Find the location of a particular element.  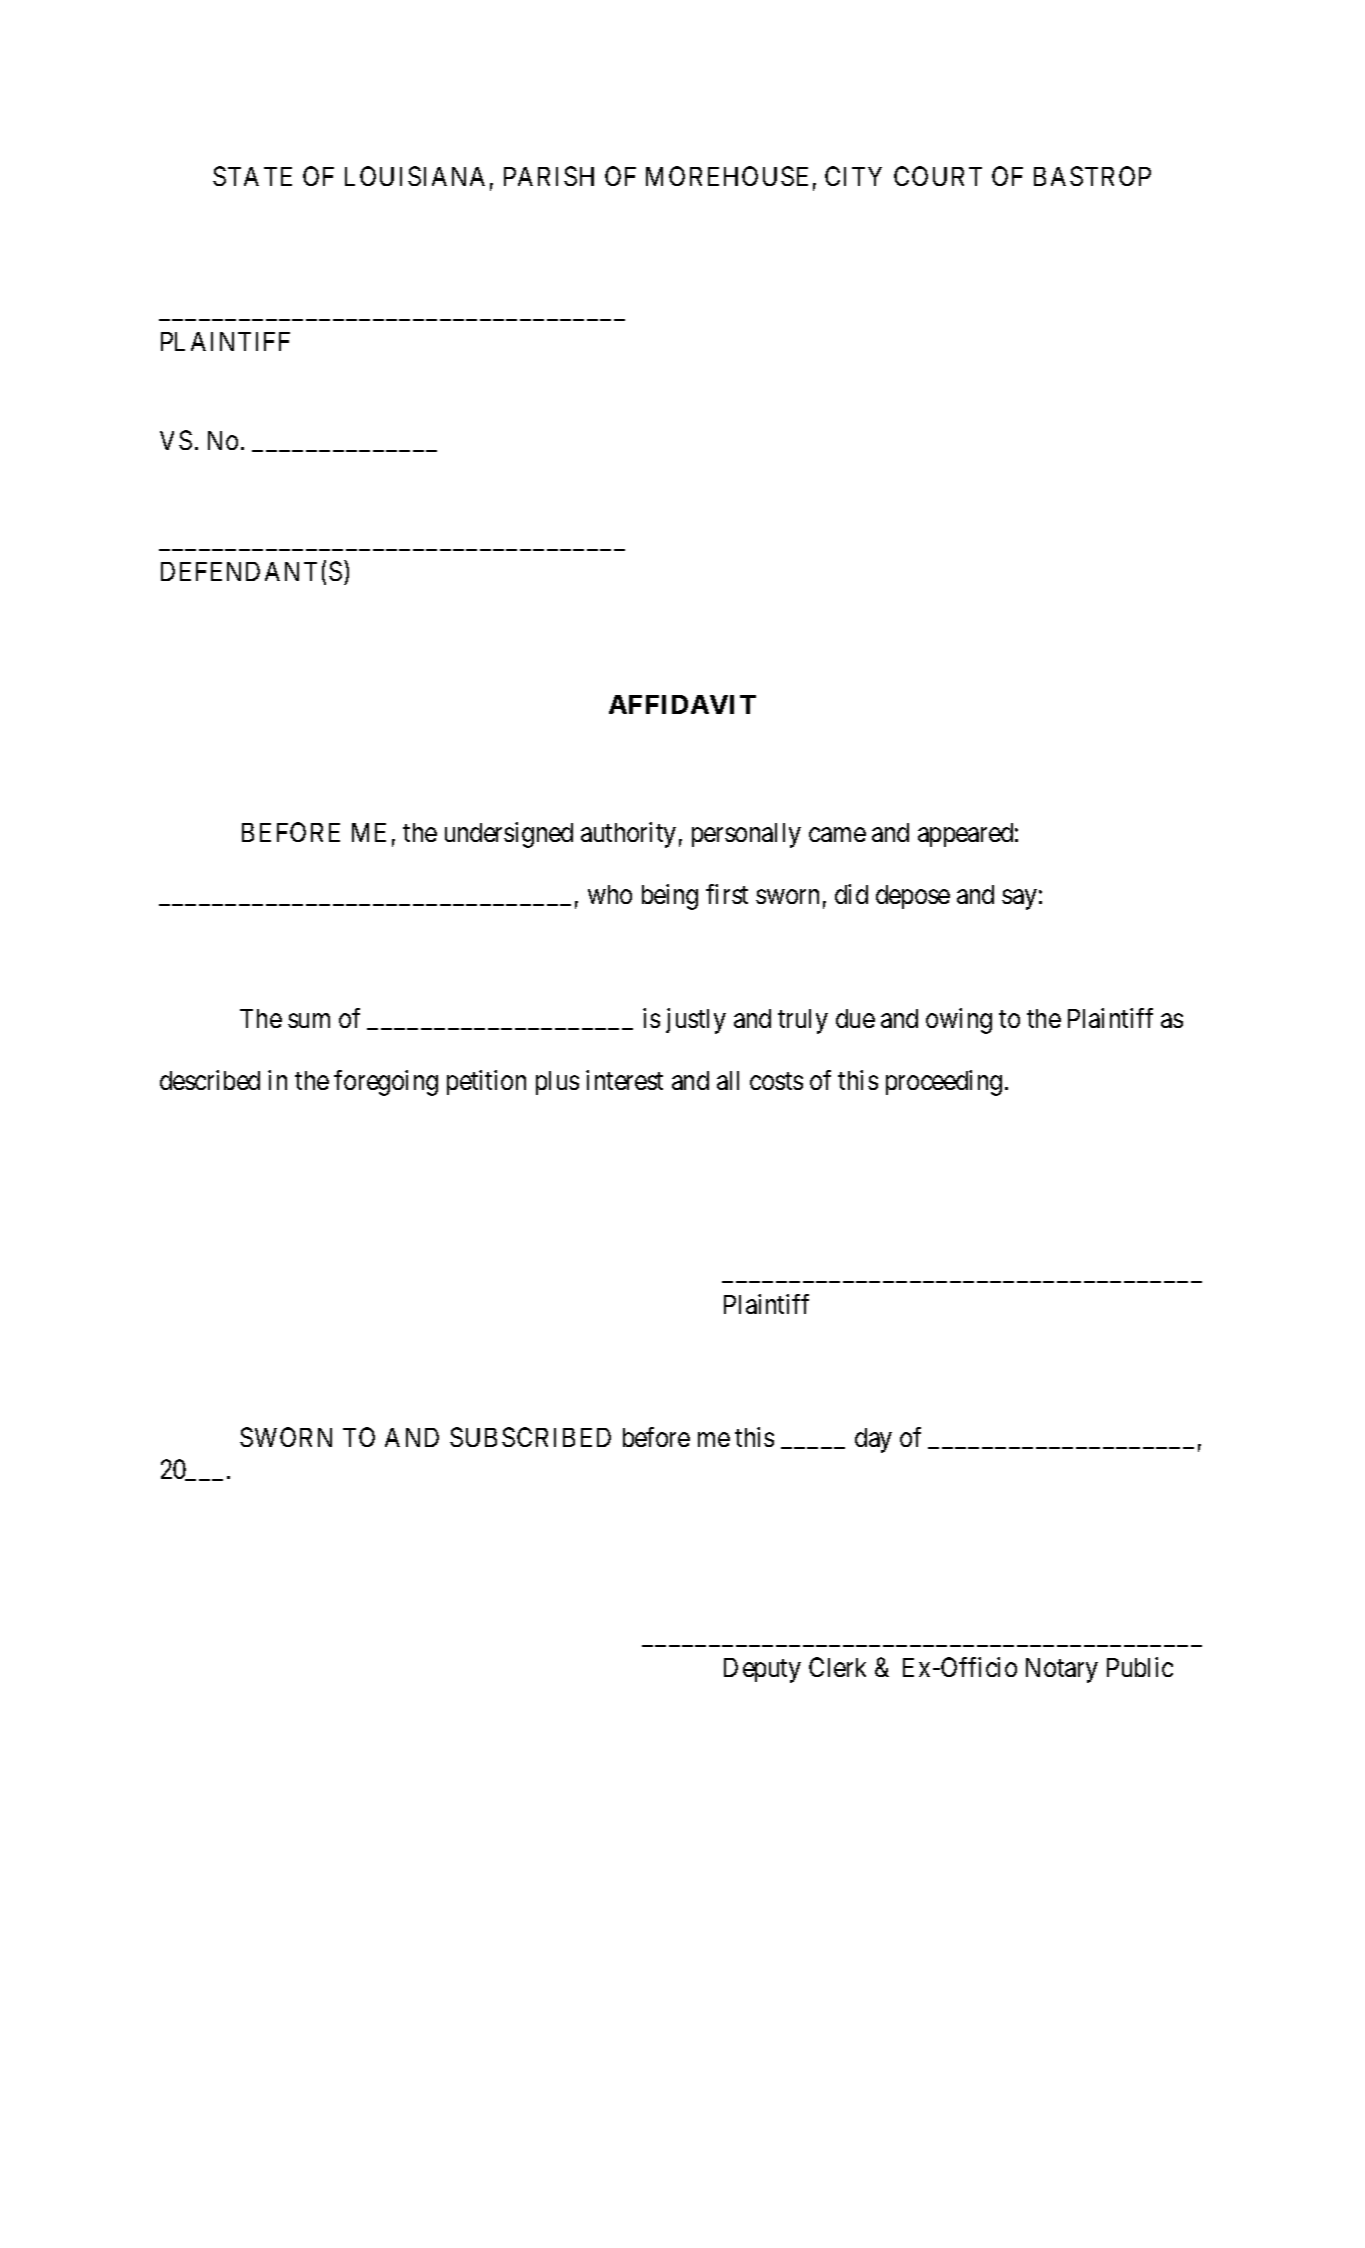

foregoing is located at coordinates (386, 1083).
